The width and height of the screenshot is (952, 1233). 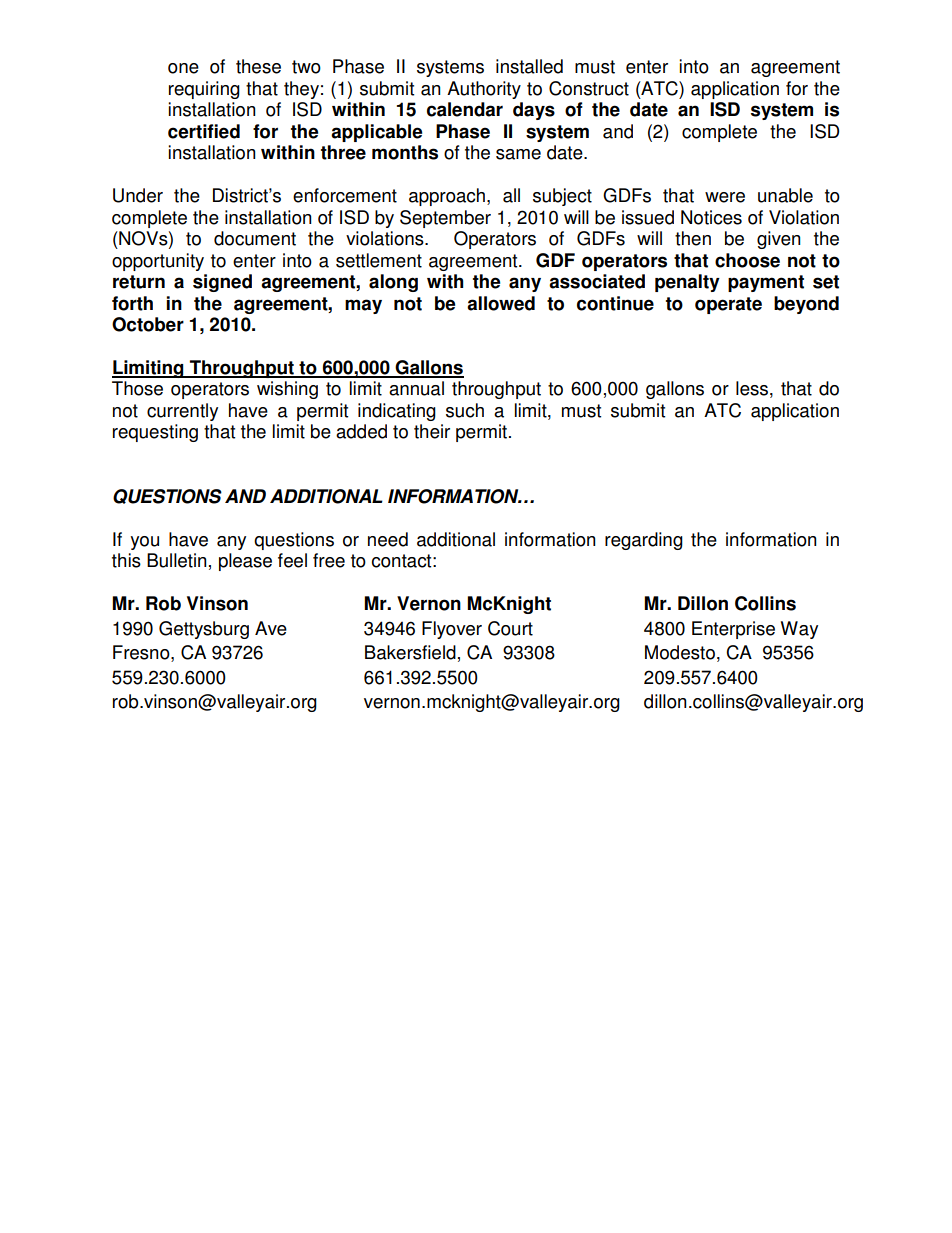 What do you see at coordinates (204, 90) in the screenshot?
I see `requiring` at bounding box center [204, 90].
